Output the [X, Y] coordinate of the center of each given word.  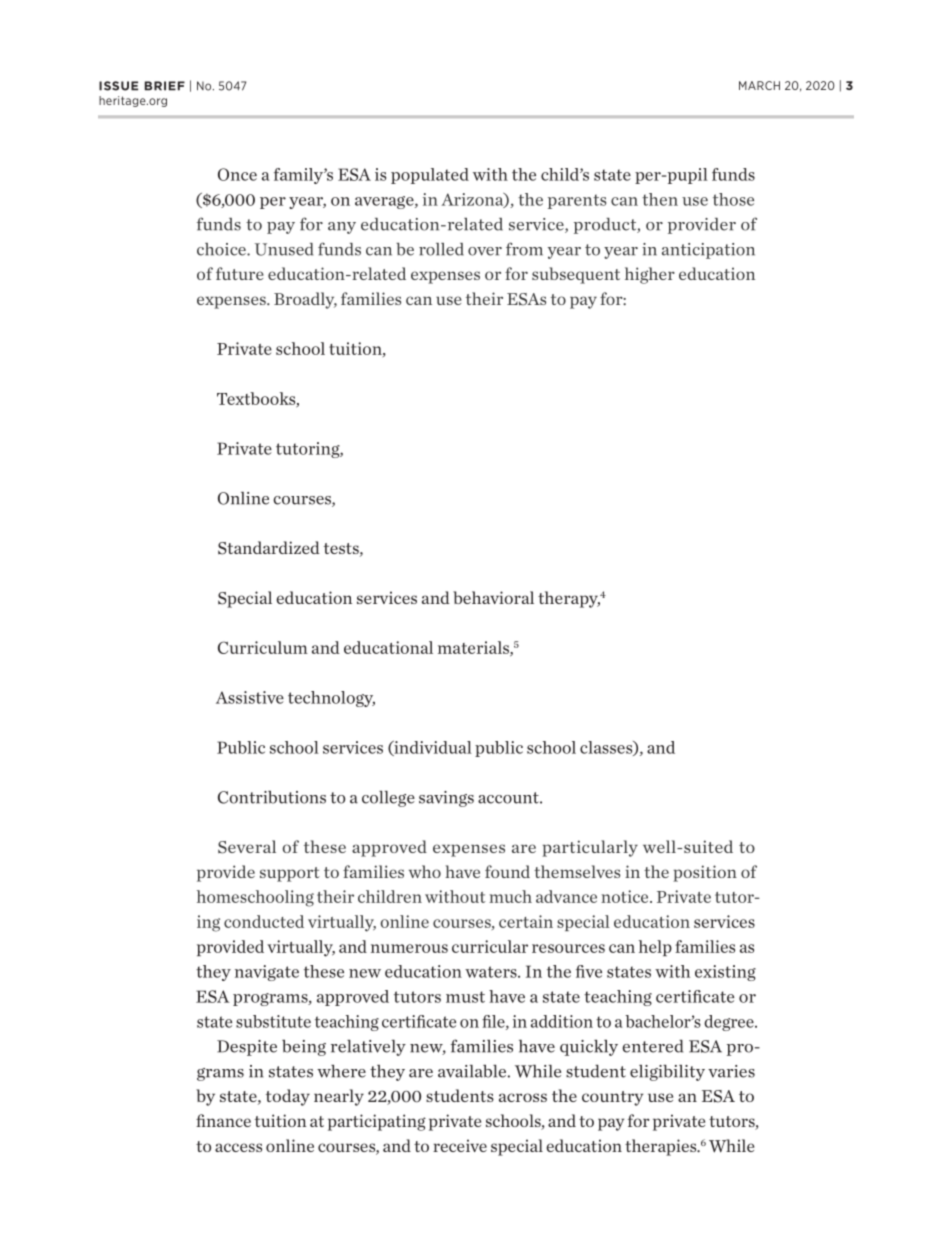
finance [223, 1120]
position [705, 873]
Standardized [269, 548]
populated [430, 176]
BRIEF [165, 86]
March [759, 85]
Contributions [272, 797]
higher [650, 275]
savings [446, 799]
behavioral [493, 597]
